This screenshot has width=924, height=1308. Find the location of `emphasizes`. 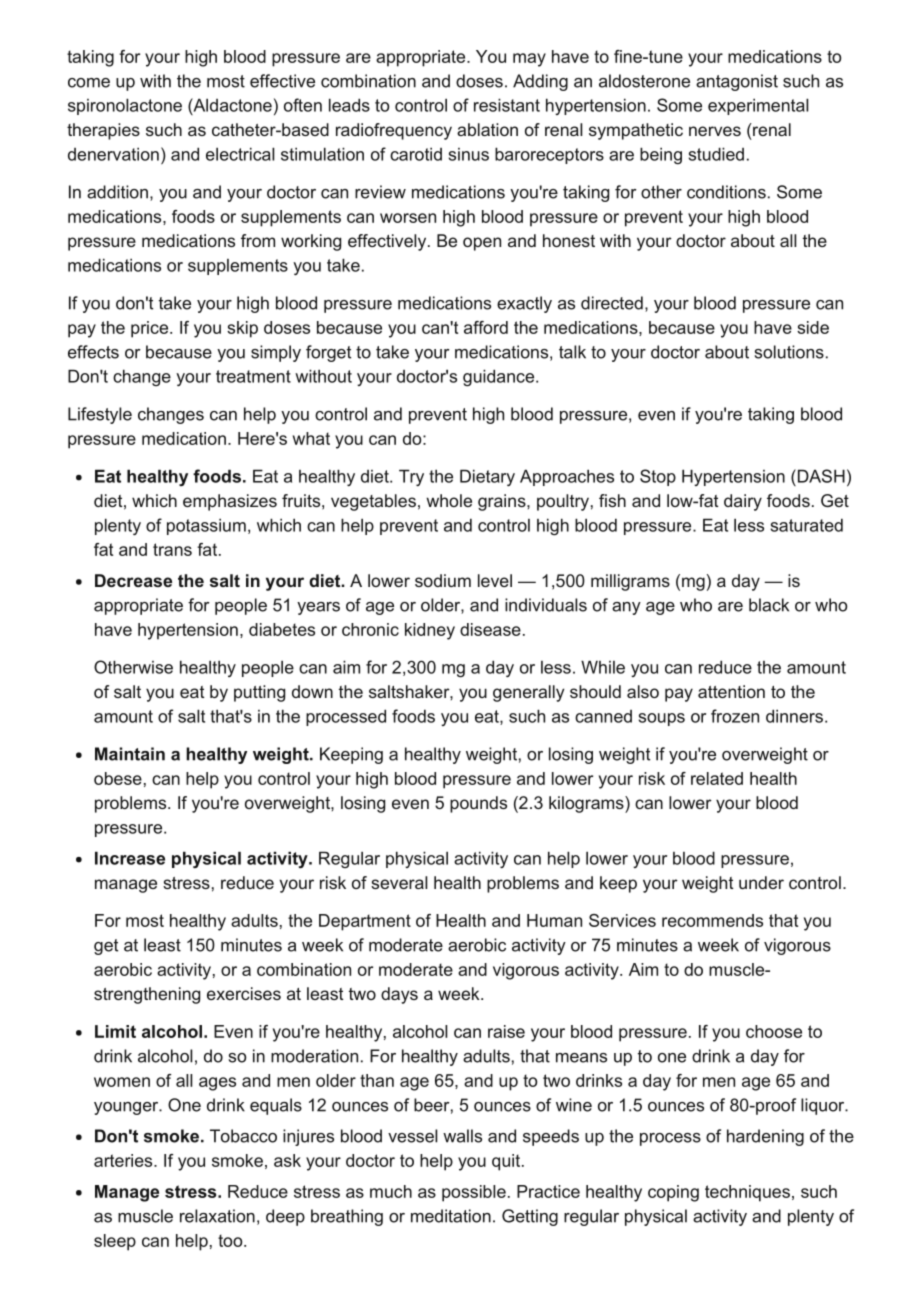

emphasizes is located at coordinates (230, 502).
